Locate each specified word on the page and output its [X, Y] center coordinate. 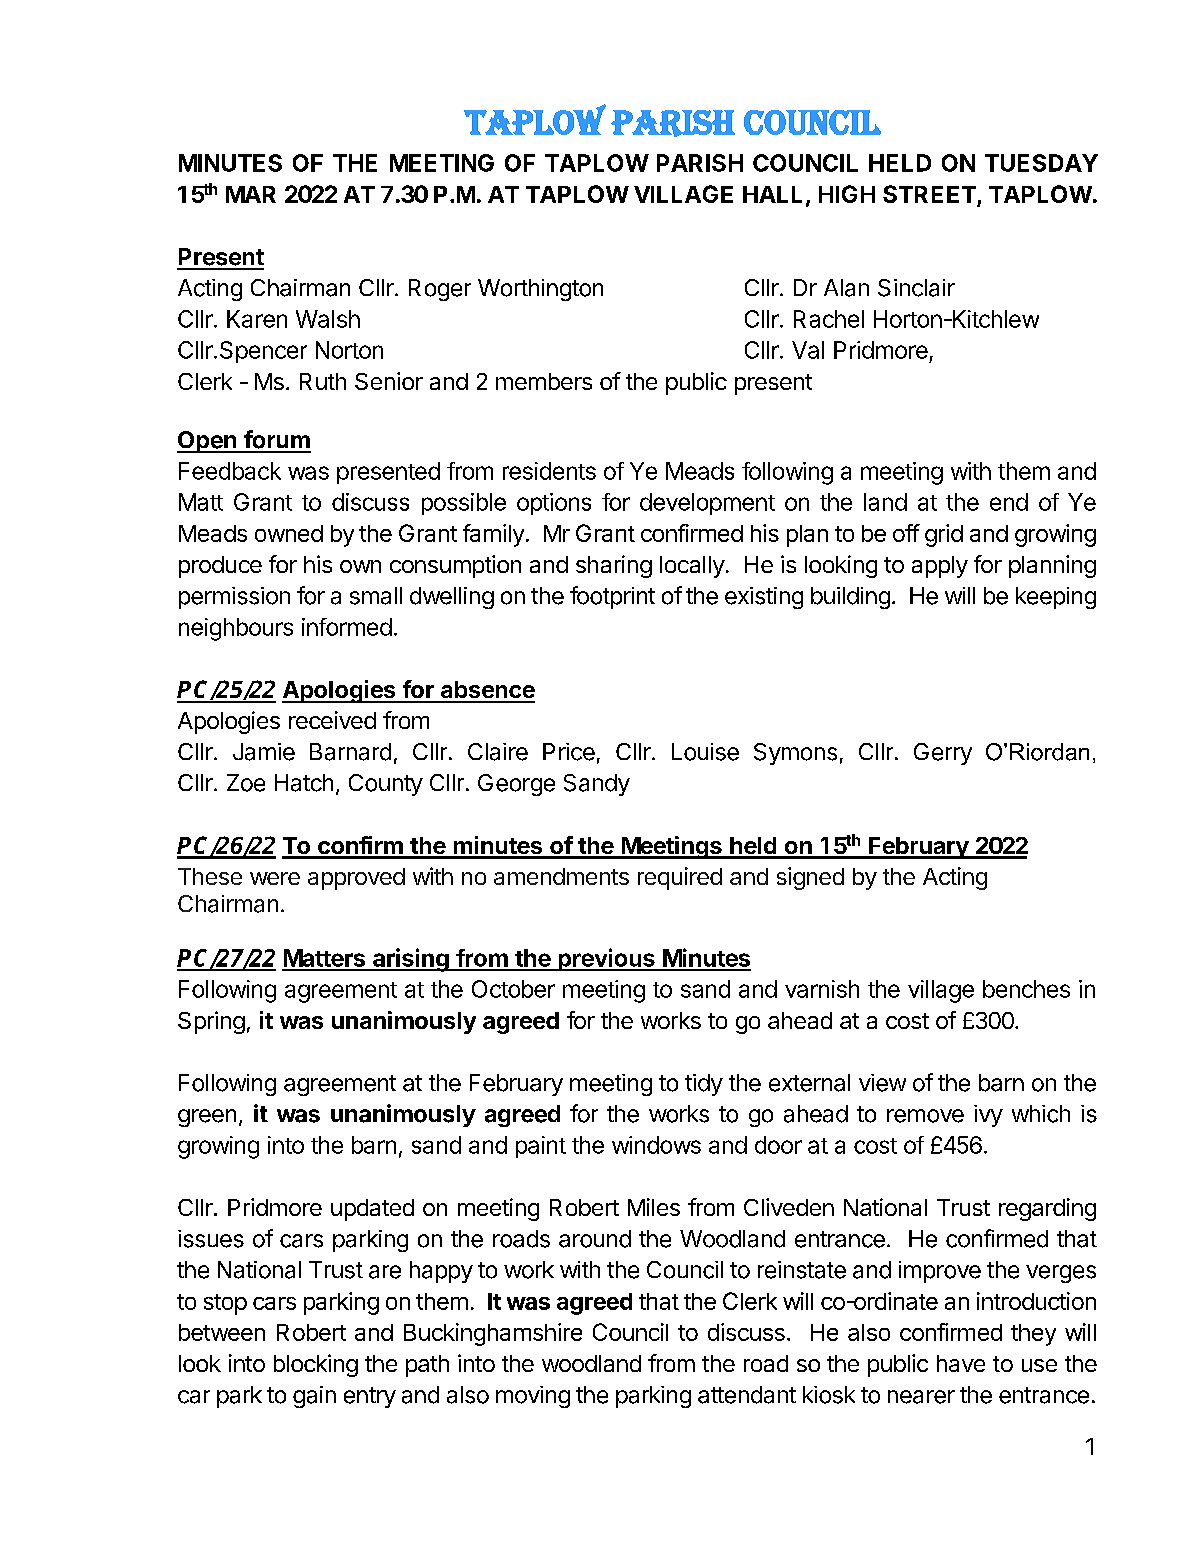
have [961, 1363]
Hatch [304, 783]
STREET [930, 195]
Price [569, 752]
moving [533, 1397]
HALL [772, 194]
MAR [251, 194]
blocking [316, 1365]
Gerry [943, 754]
